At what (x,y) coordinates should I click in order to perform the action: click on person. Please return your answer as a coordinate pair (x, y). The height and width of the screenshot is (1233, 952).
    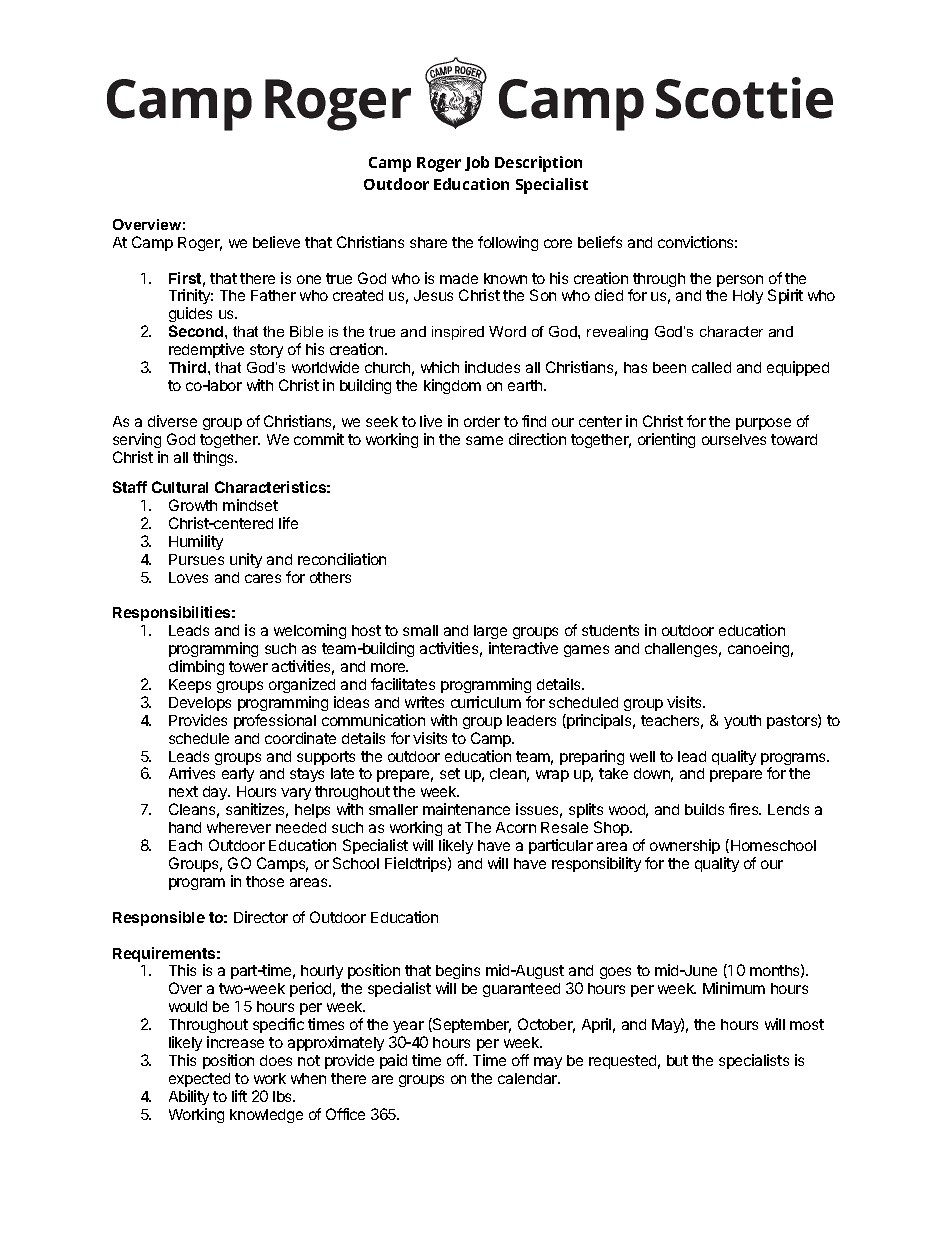
    Looking at the image, I should click on (740, 281).
